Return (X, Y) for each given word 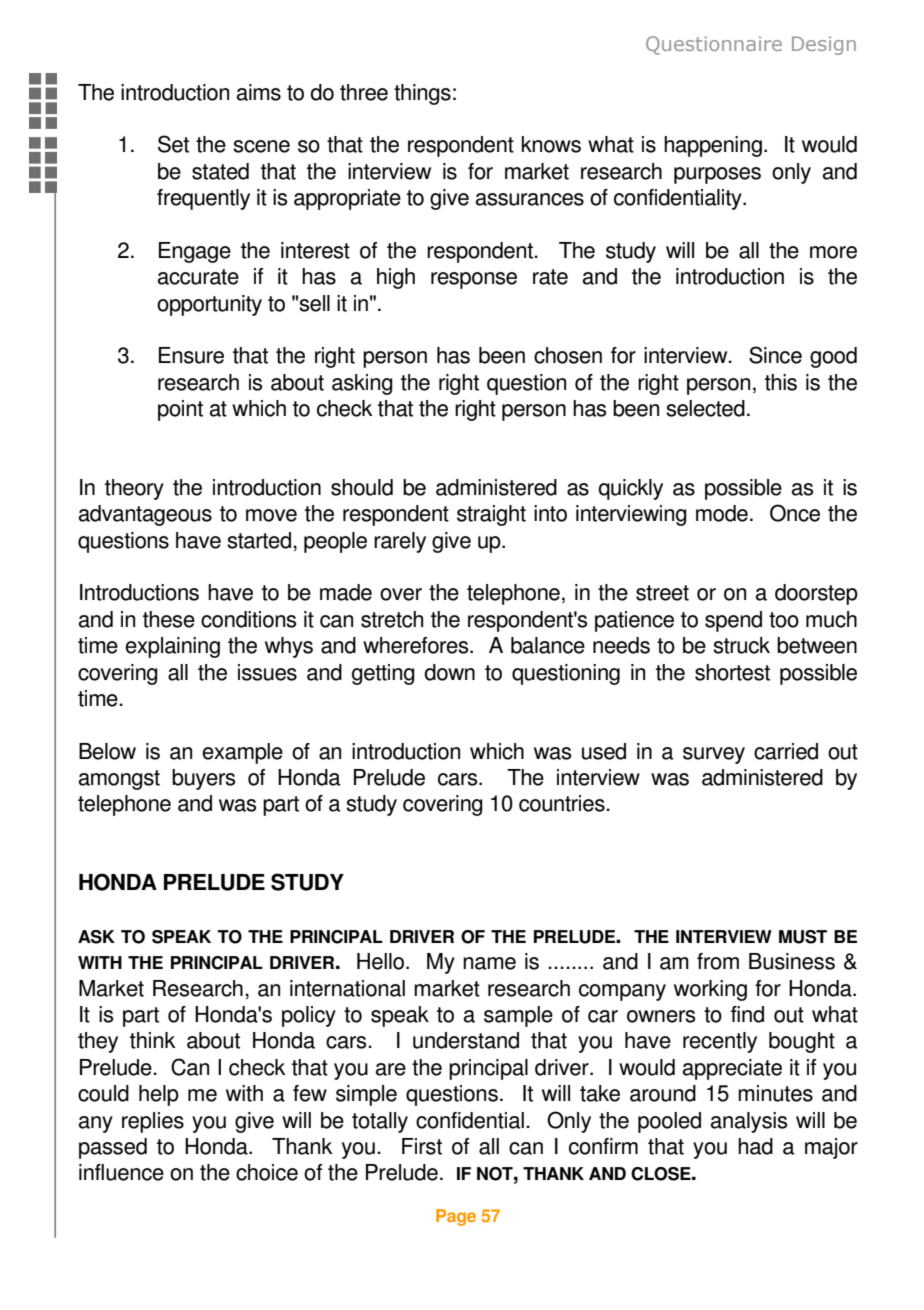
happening (713, 146)
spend (733, 621)
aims (259, 92)
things (422, 94)
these (169, 619)
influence (121, 1172)
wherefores (417, 645)
